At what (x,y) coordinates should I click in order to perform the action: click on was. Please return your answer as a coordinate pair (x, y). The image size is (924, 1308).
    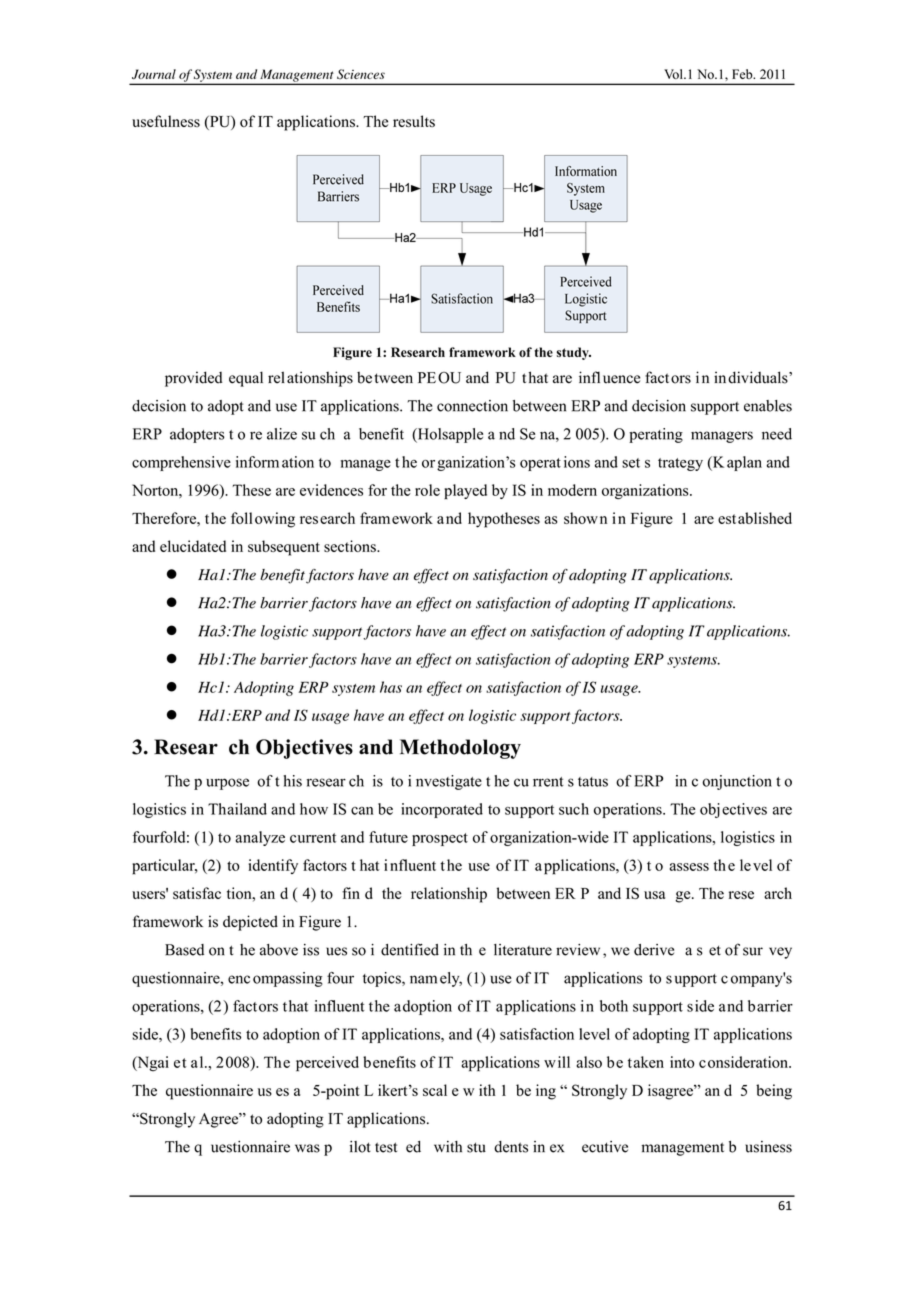
    Looking at the image, I should click on (307, 1148).
